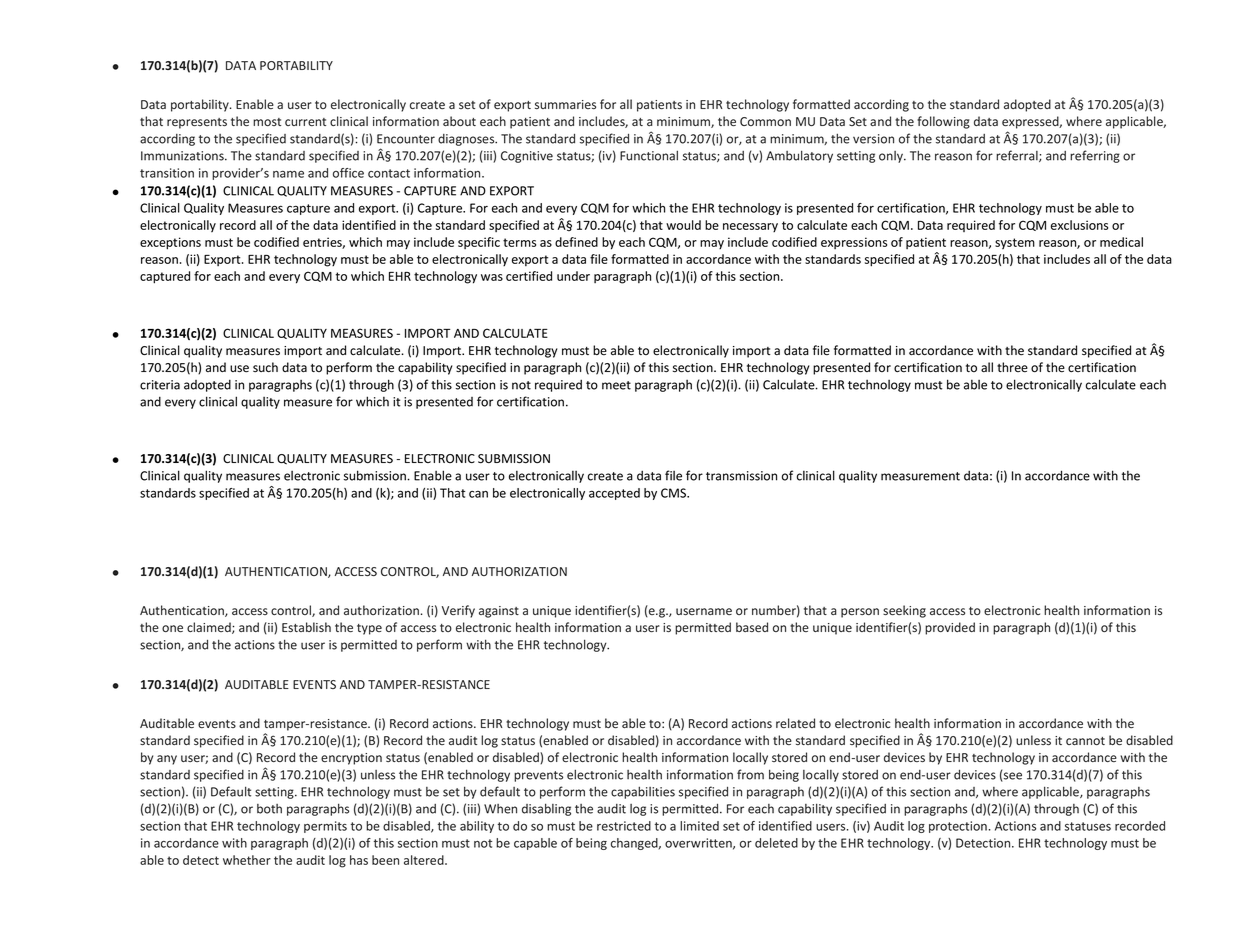 The height and width of the screenshot is (952, 1233). What do you see at coordinates (752, 627) in the screenshot?
I see `based` at bounding box center [752, 627].
